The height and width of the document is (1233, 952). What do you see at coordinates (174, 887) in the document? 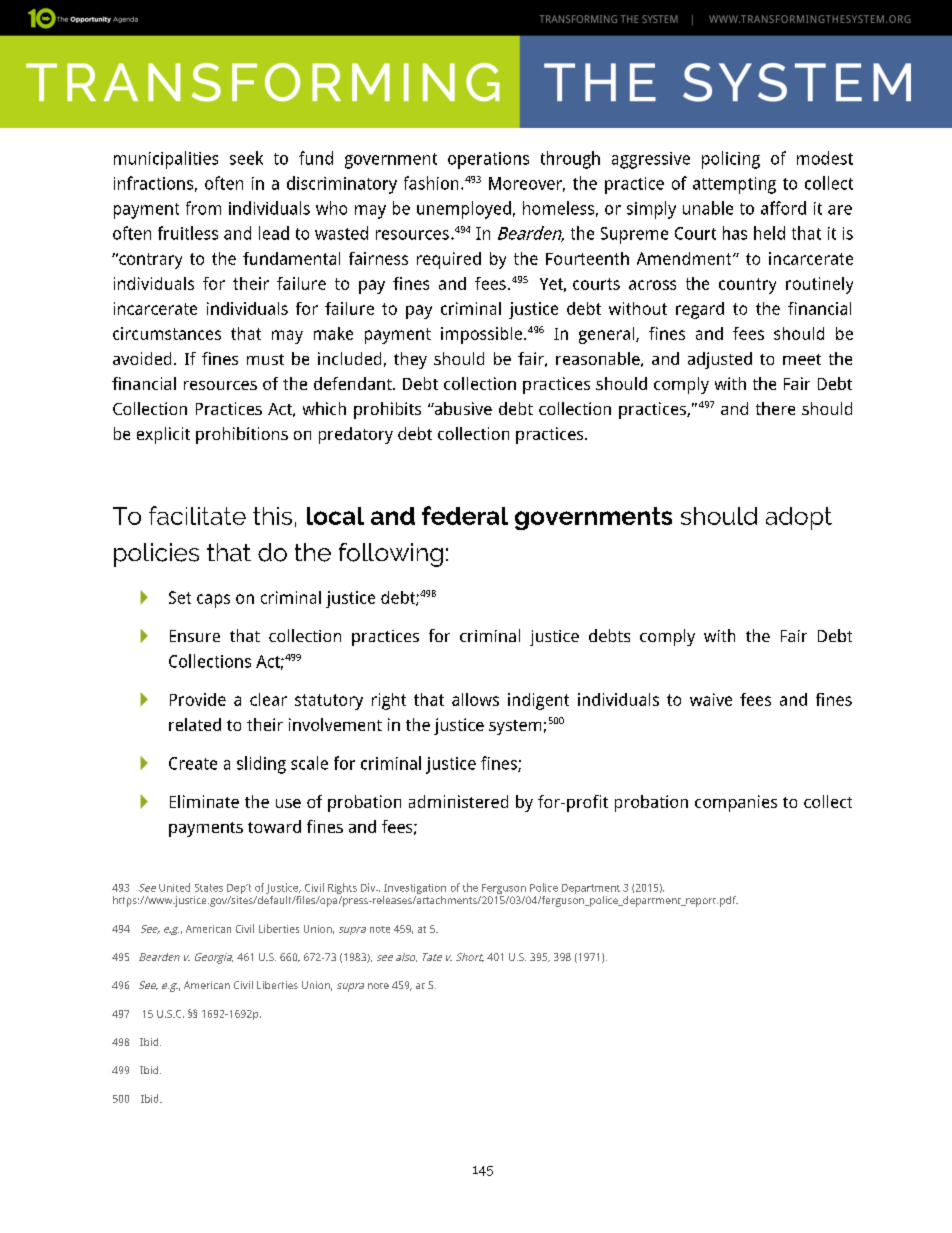
I see `United` at bounding box center [174, 887].
